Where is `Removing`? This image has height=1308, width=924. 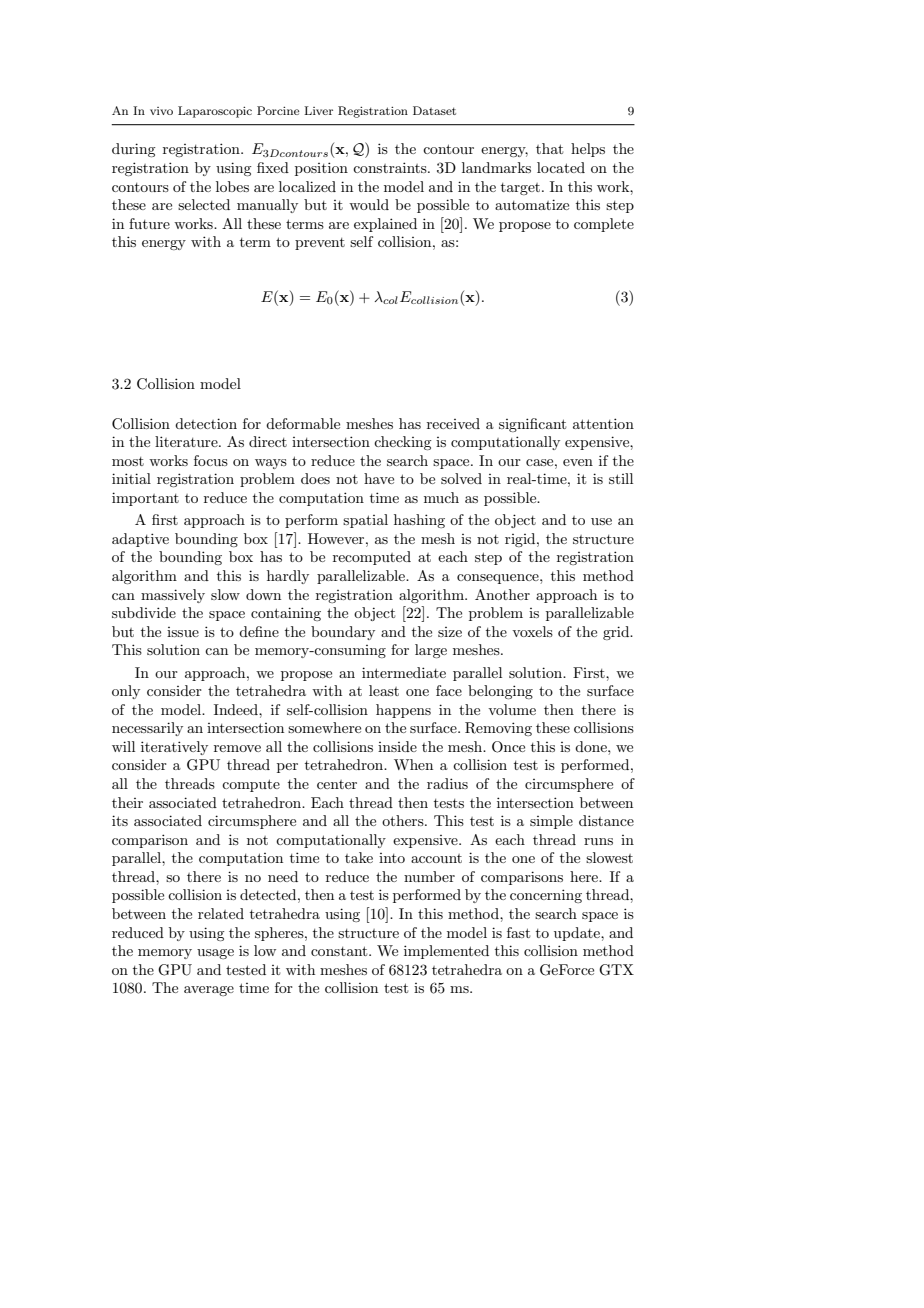
Removing is located at coordinates (498, 729).
